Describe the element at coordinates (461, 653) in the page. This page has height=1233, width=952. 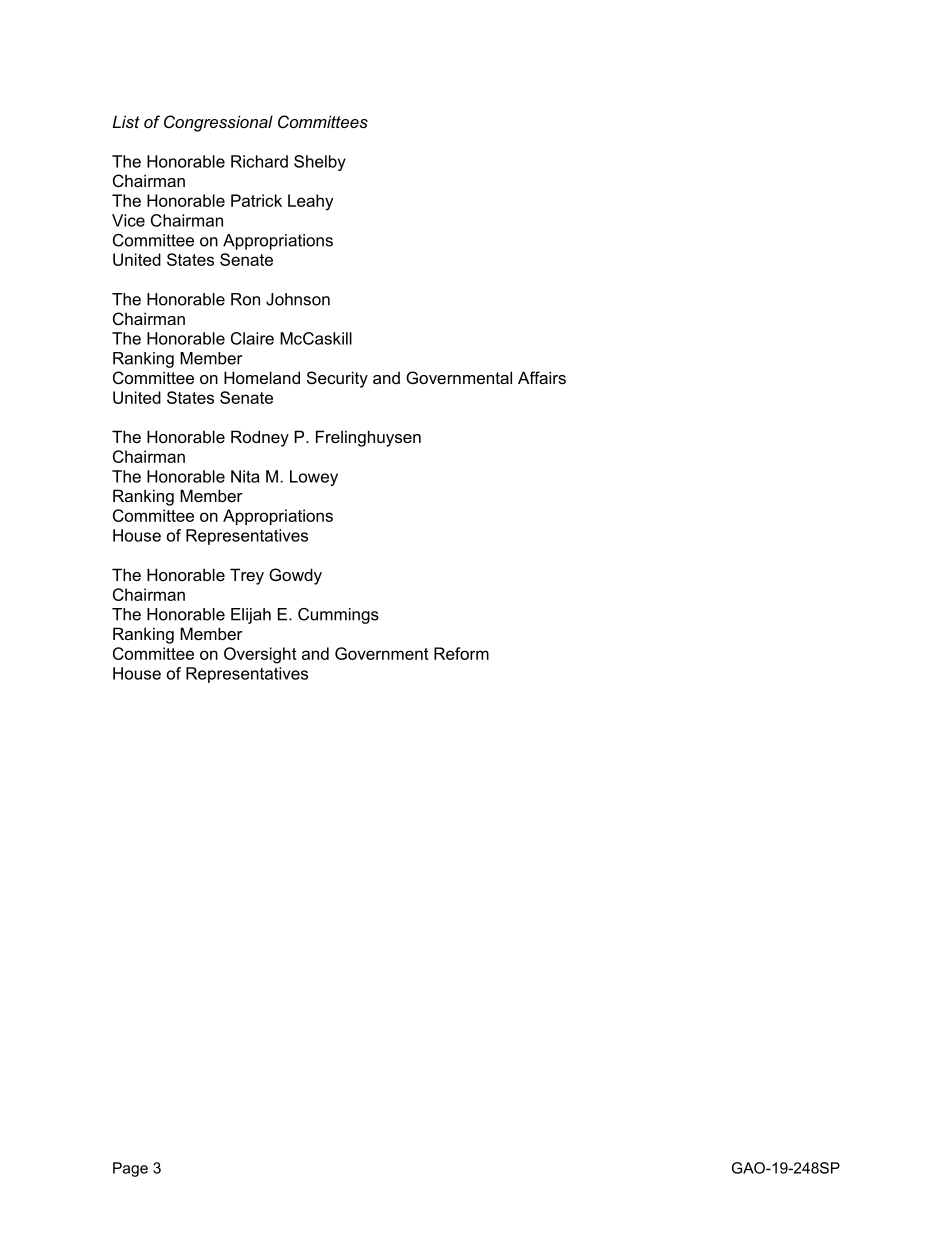
I see `Reform` at that location.
